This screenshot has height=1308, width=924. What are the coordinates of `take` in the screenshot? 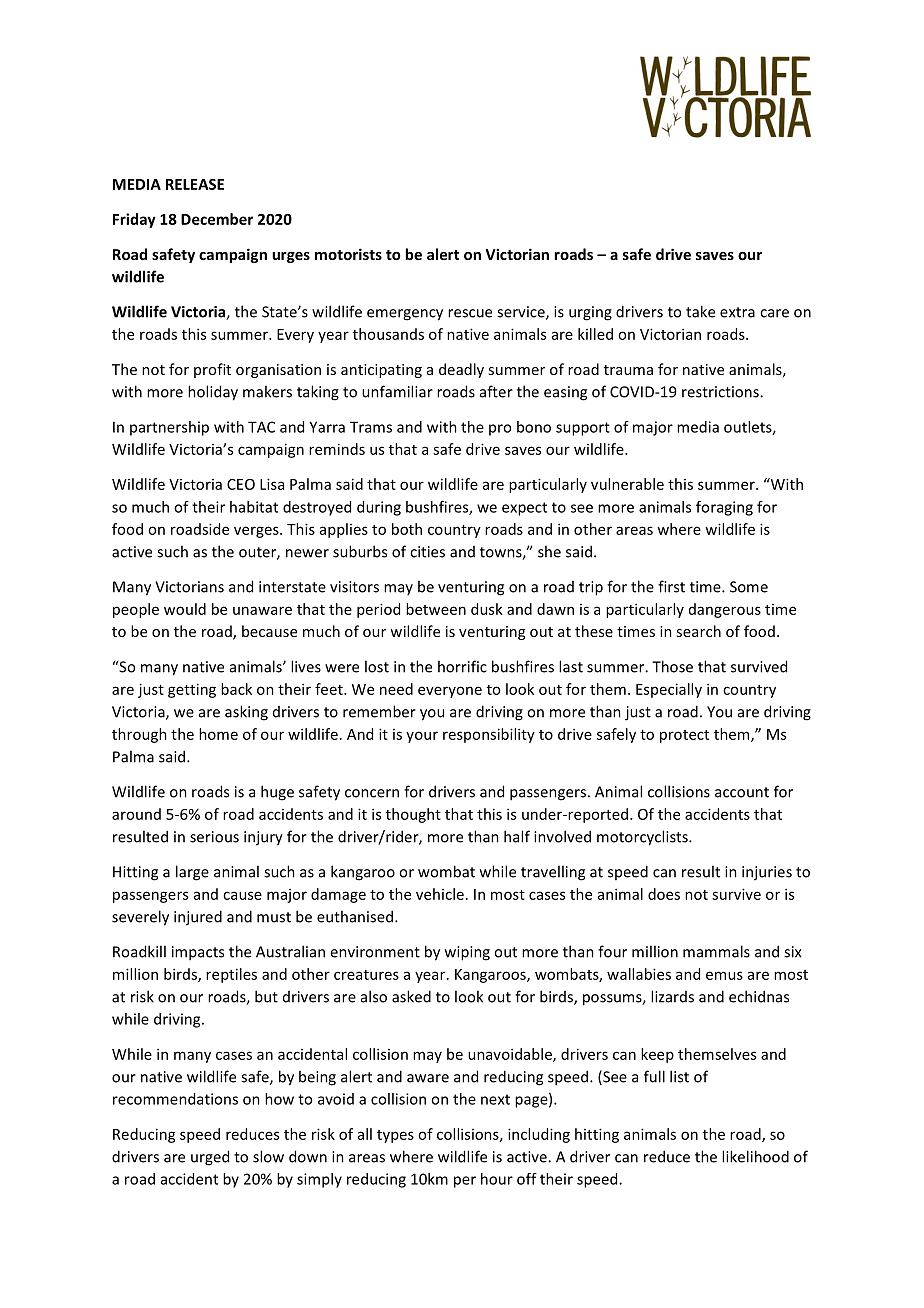 It's located at (700, 311).
